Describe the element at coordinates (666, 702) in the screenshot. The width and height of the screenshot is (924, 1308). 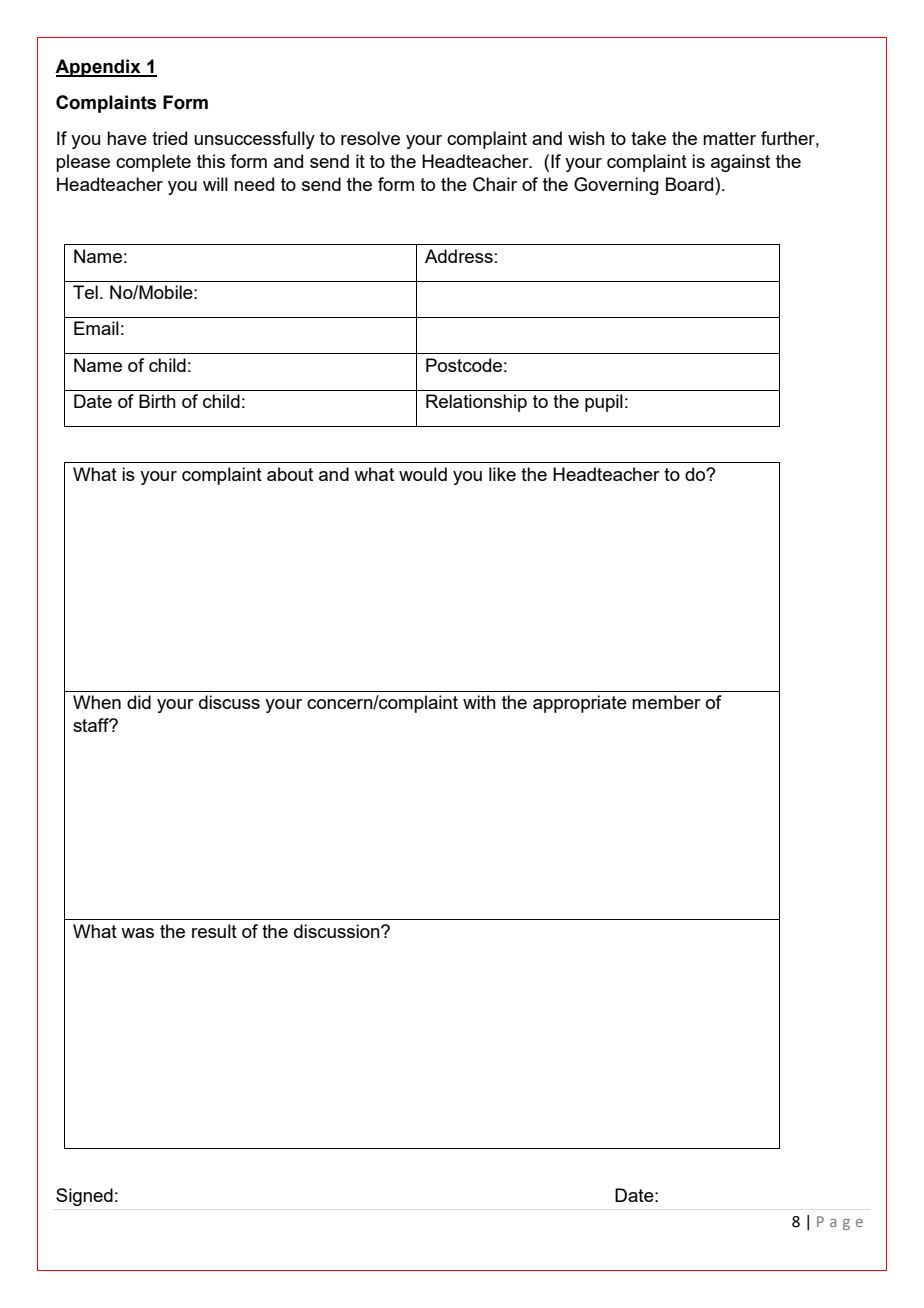
I see `member` at that location.
